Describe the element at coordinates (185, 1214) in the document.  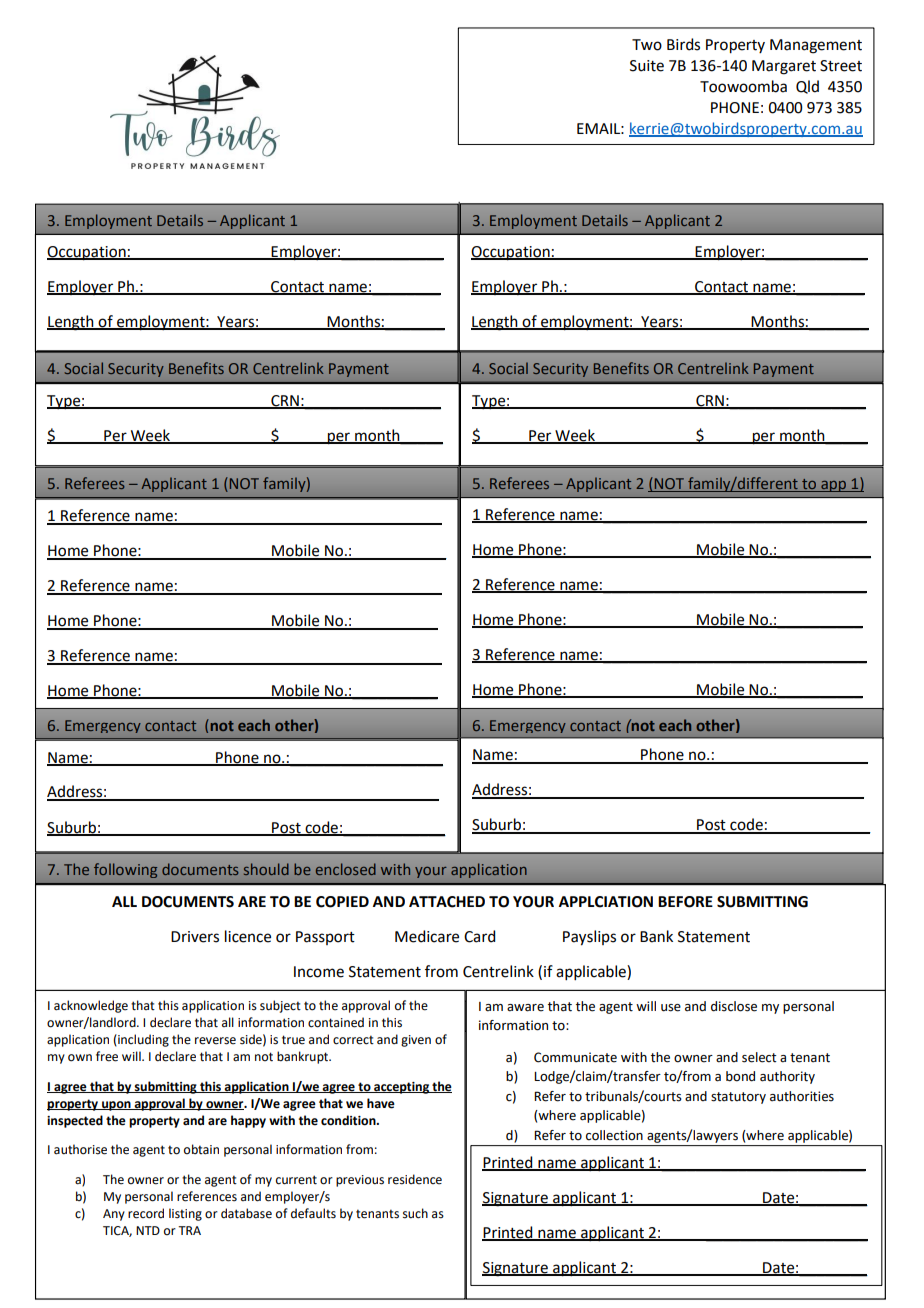
I see `listing` at that location.
